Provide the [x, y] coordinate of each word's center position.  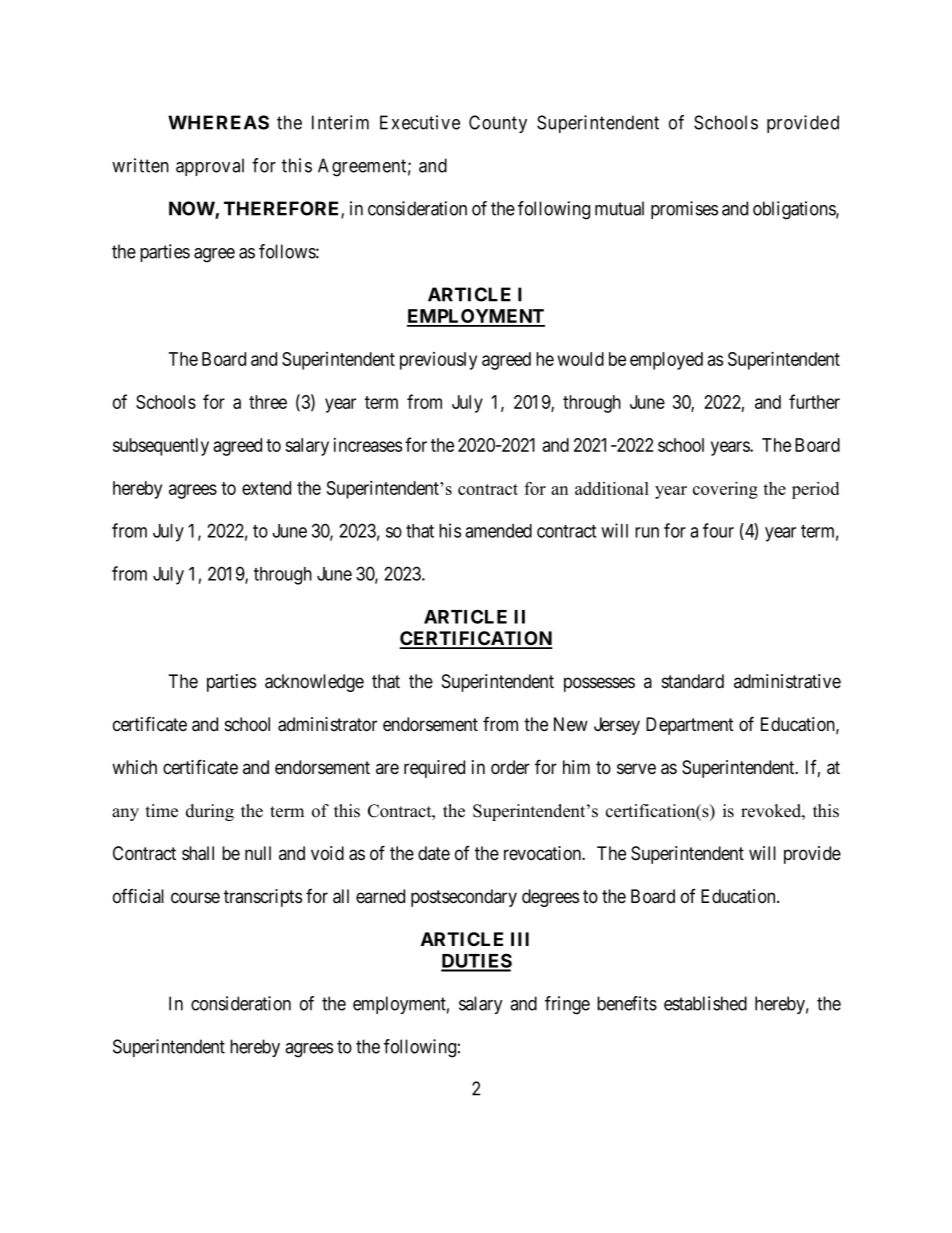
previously [438, 361]
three [268, 402]
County [498, 124]
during [210, 812]
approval [210, 167]
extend [266, 488]
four [718, 530]
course [195, 898]
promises [684, 210]
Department [690, 726]
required [434, 769]
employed [666, 361]
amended [498, 531]
